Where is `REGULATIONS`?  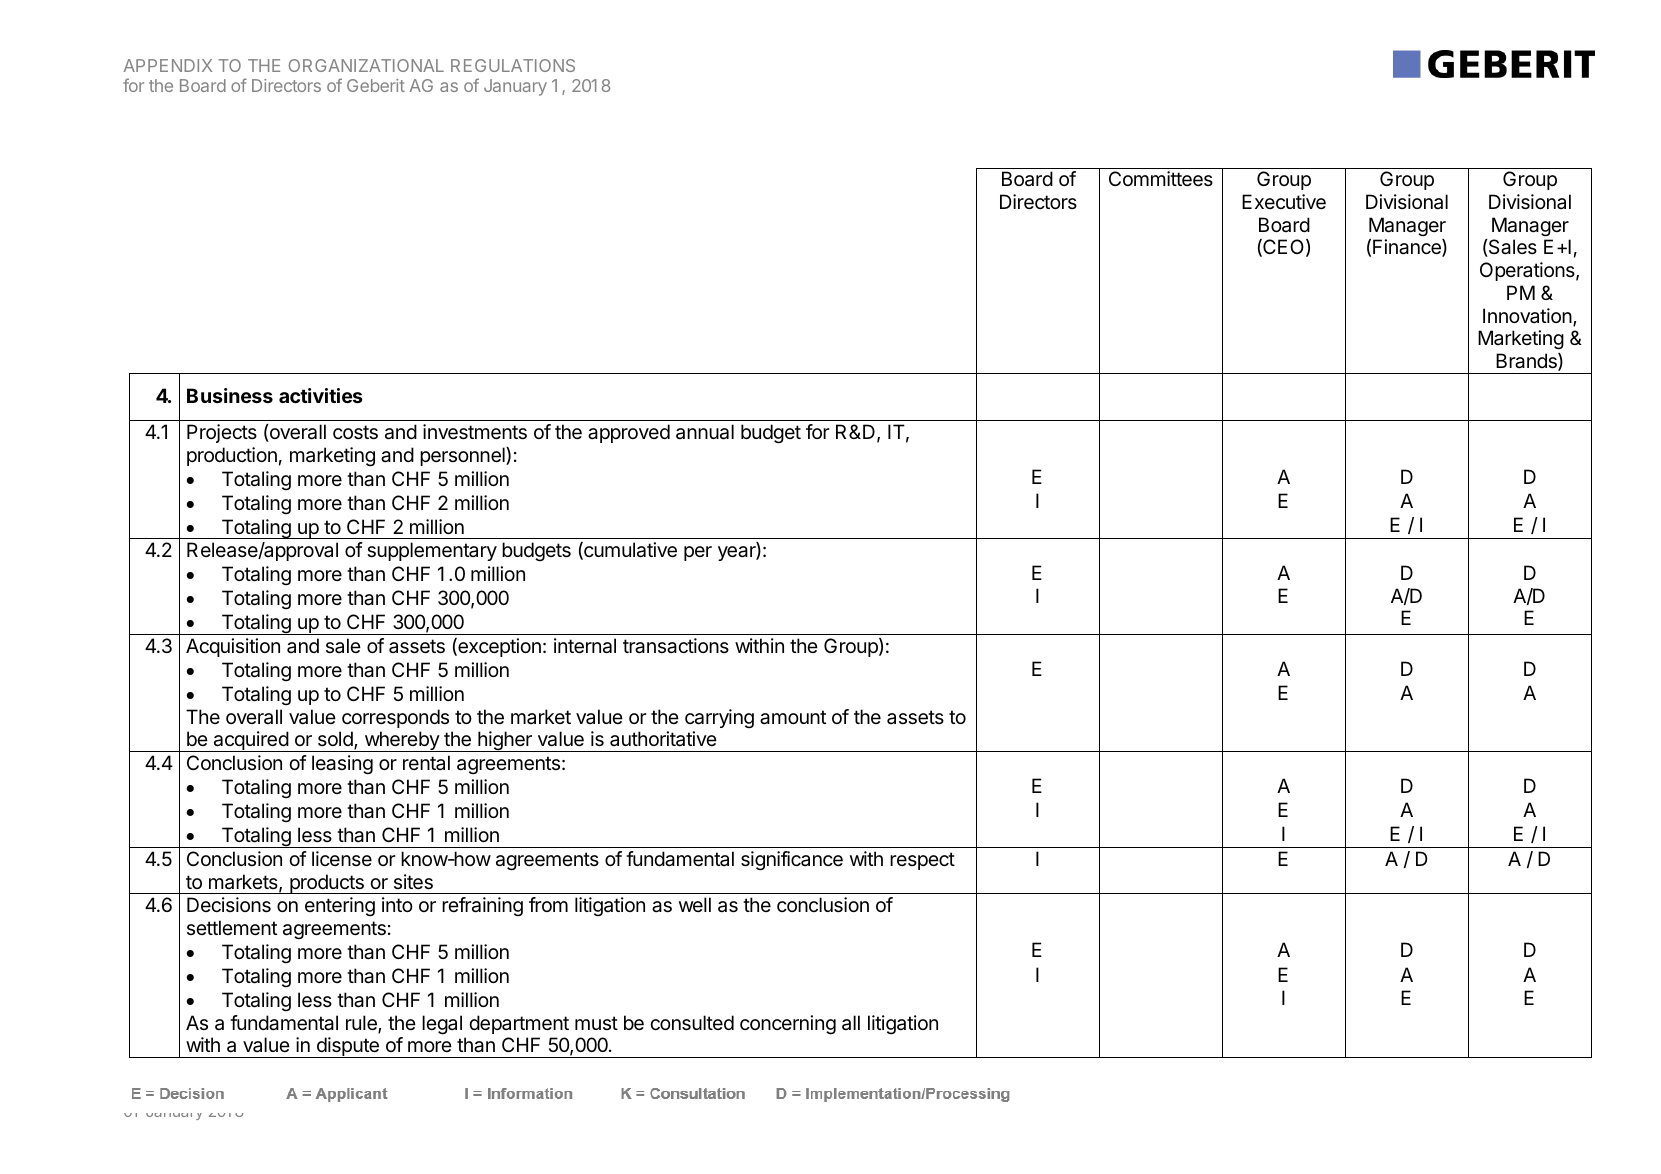
REGULATIONS is located at coordinates (513, 65).
